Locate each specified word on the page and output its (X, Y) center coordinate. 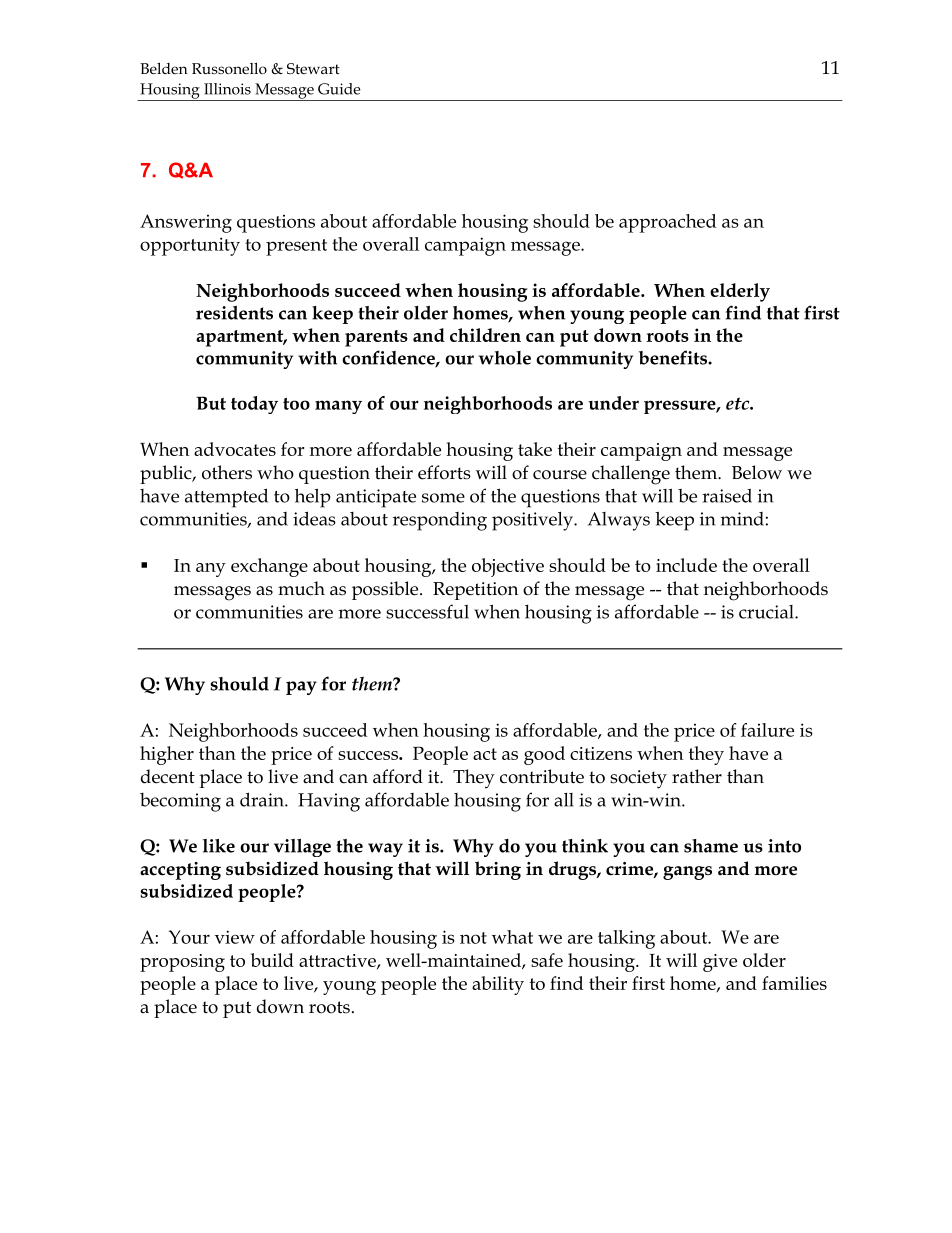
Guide (339, 89)
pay (301, 688)
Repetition (475, 591)
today (254, 405)
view (235, 937)
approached (667, 223)
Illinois (227, 89)
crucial (767, 612)
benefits (674, 357)
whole (505, 358)
